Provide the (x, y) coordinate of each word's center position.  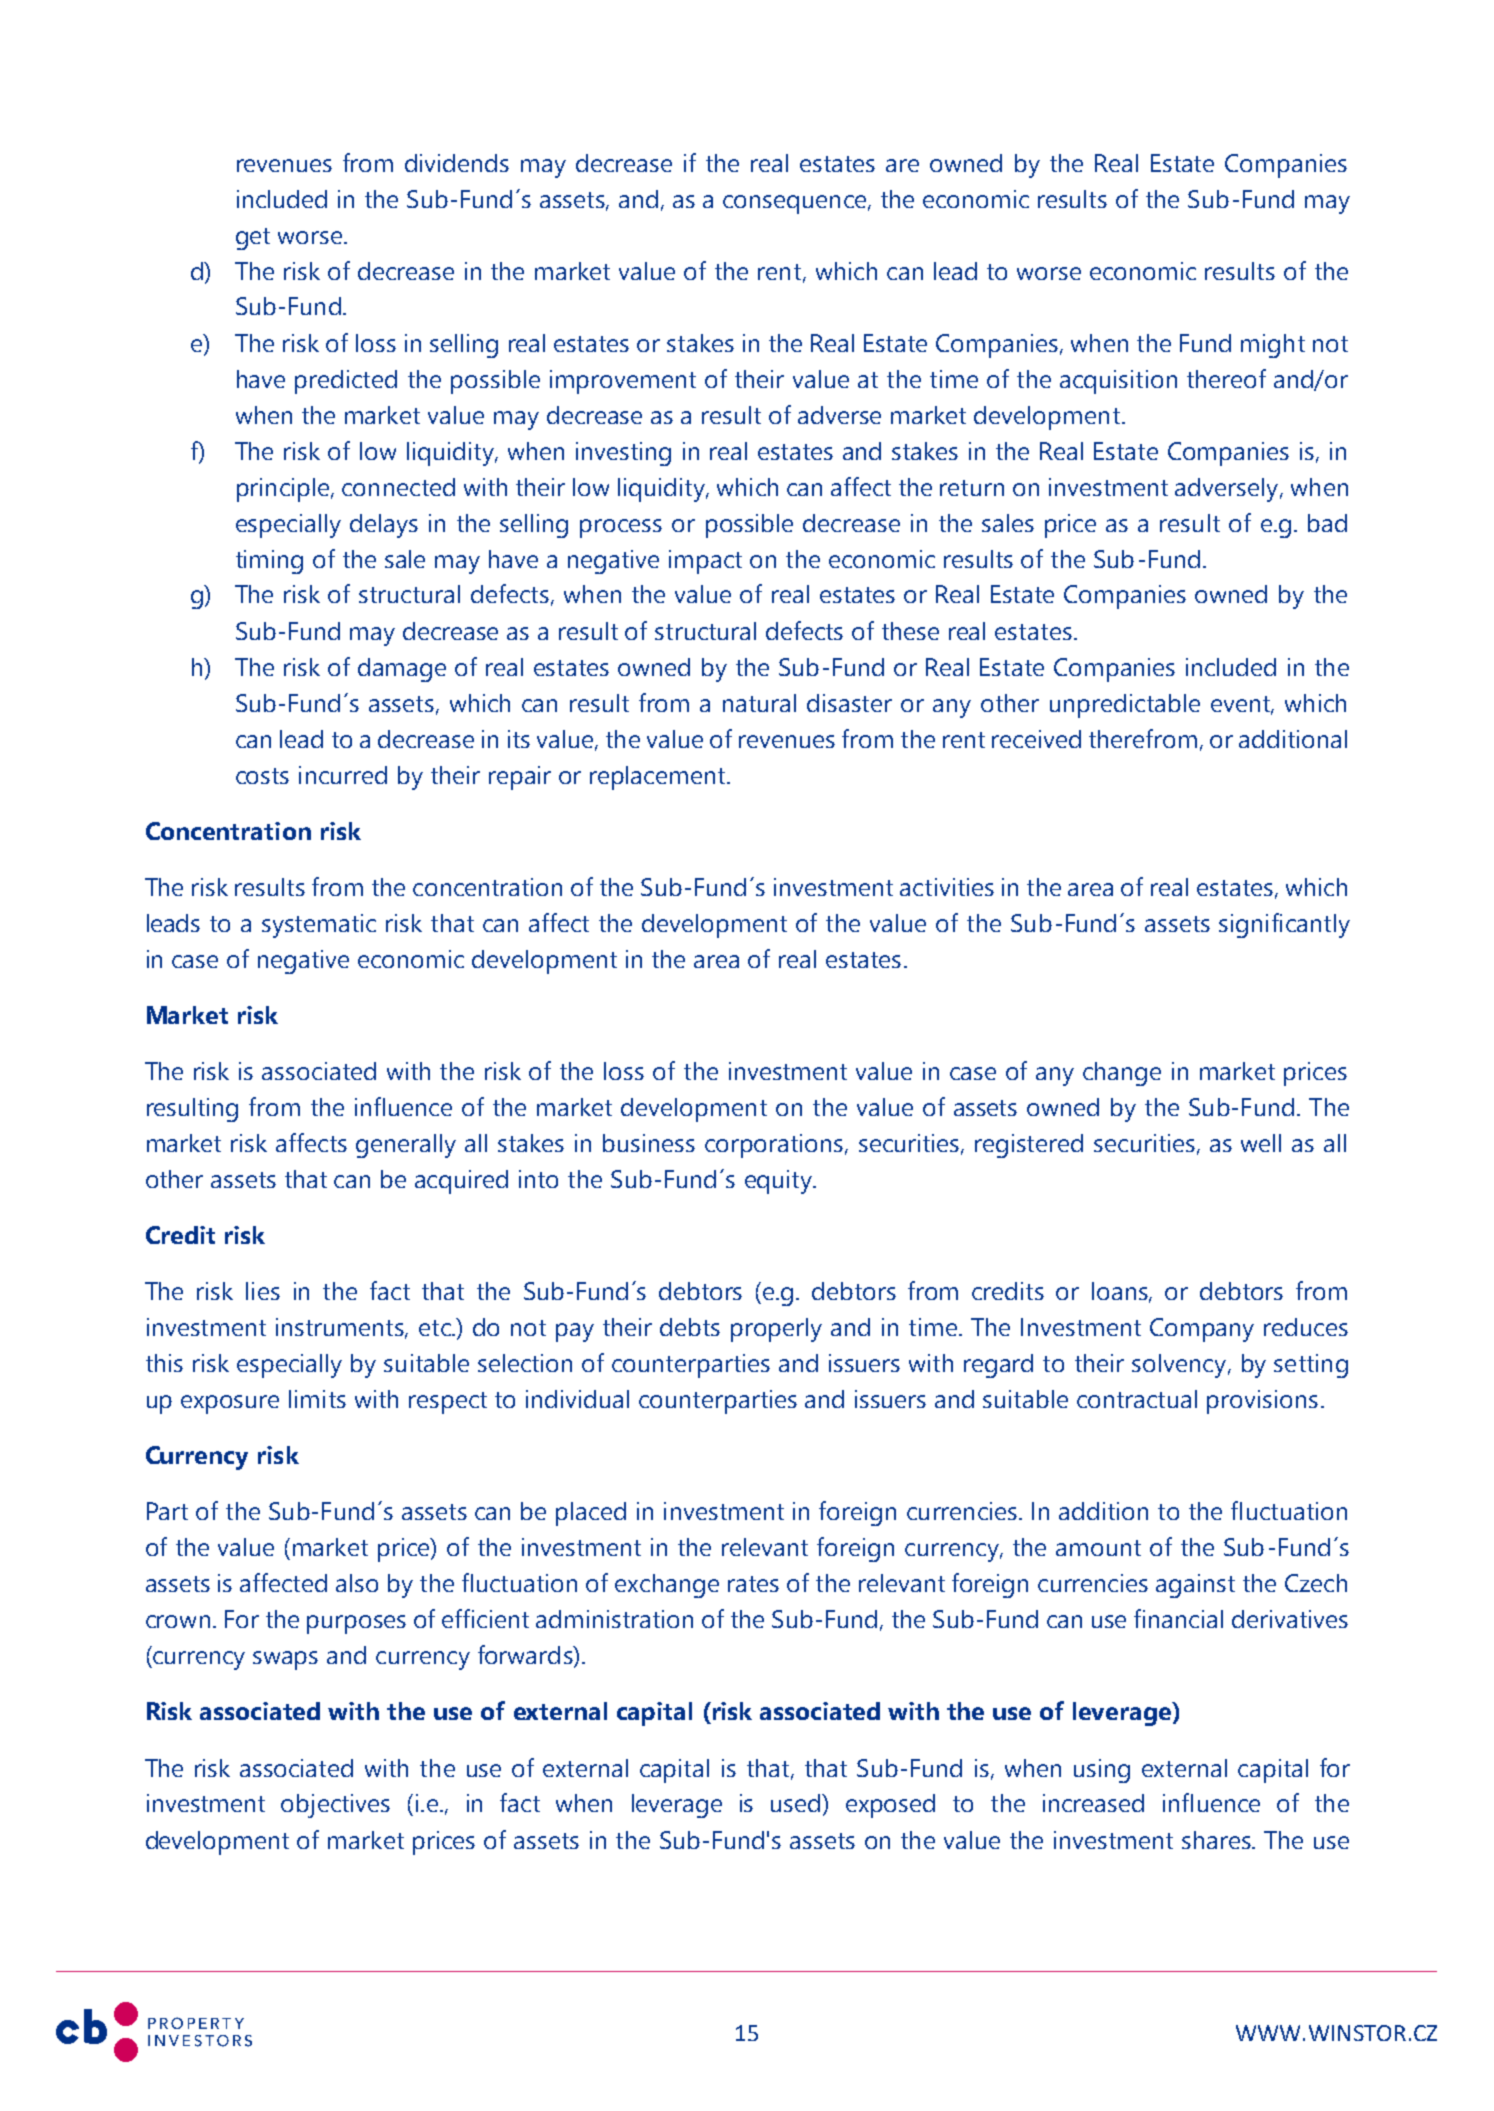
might (1273, 346)
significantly (1284, 925)
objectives (335, 1806)
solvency (1179, 1366)
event (1241, 705)
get (253, 239)
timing (269, 562)
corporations (775, 1146)
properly (776, 1330)
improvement (623, 382)
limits (317, 1399)
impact (705, 562)
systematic (319, 926)
